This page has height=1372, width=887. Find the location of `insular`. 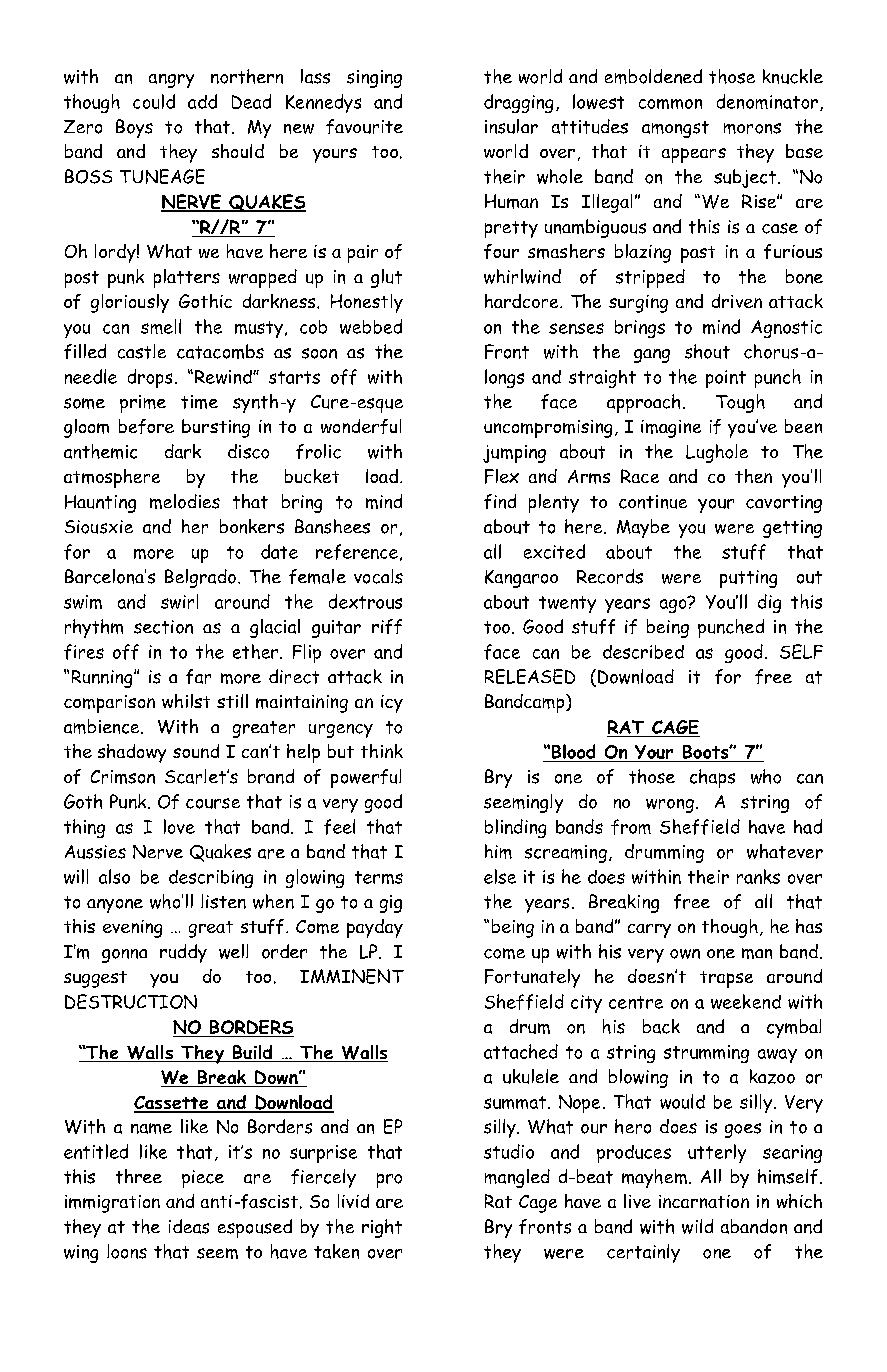

insular is located at coordinates (511, 126).
